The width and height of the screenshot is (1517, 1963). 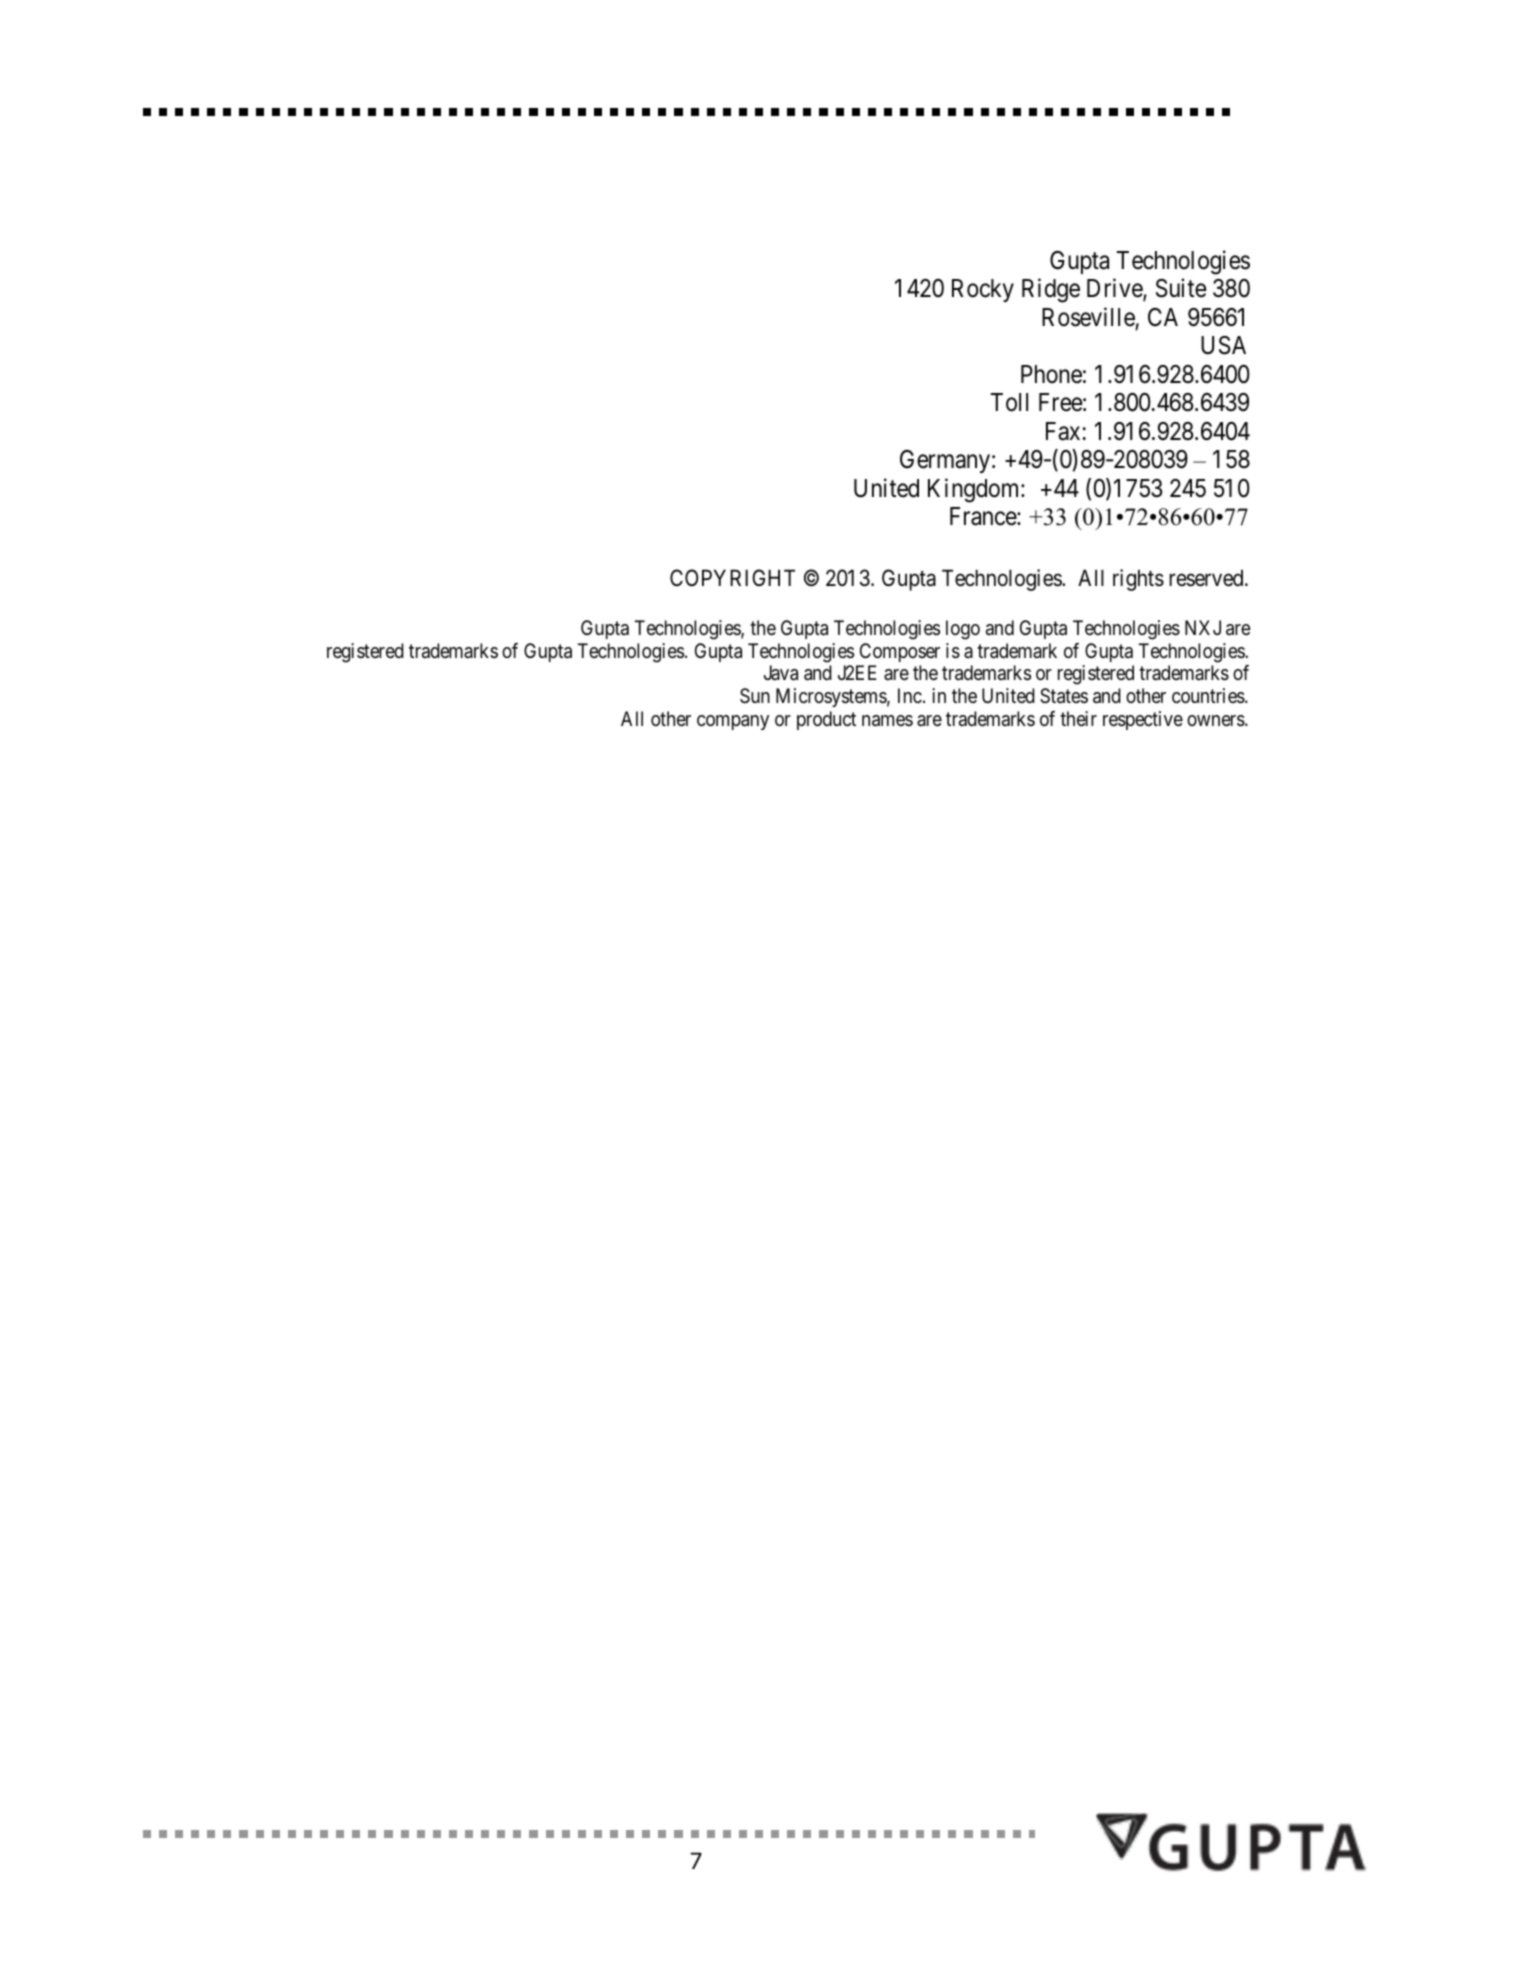 What do you see at coordinates (1143, 720) in the screenshot?
I see `respective` at bounding box center [1143, 720].
